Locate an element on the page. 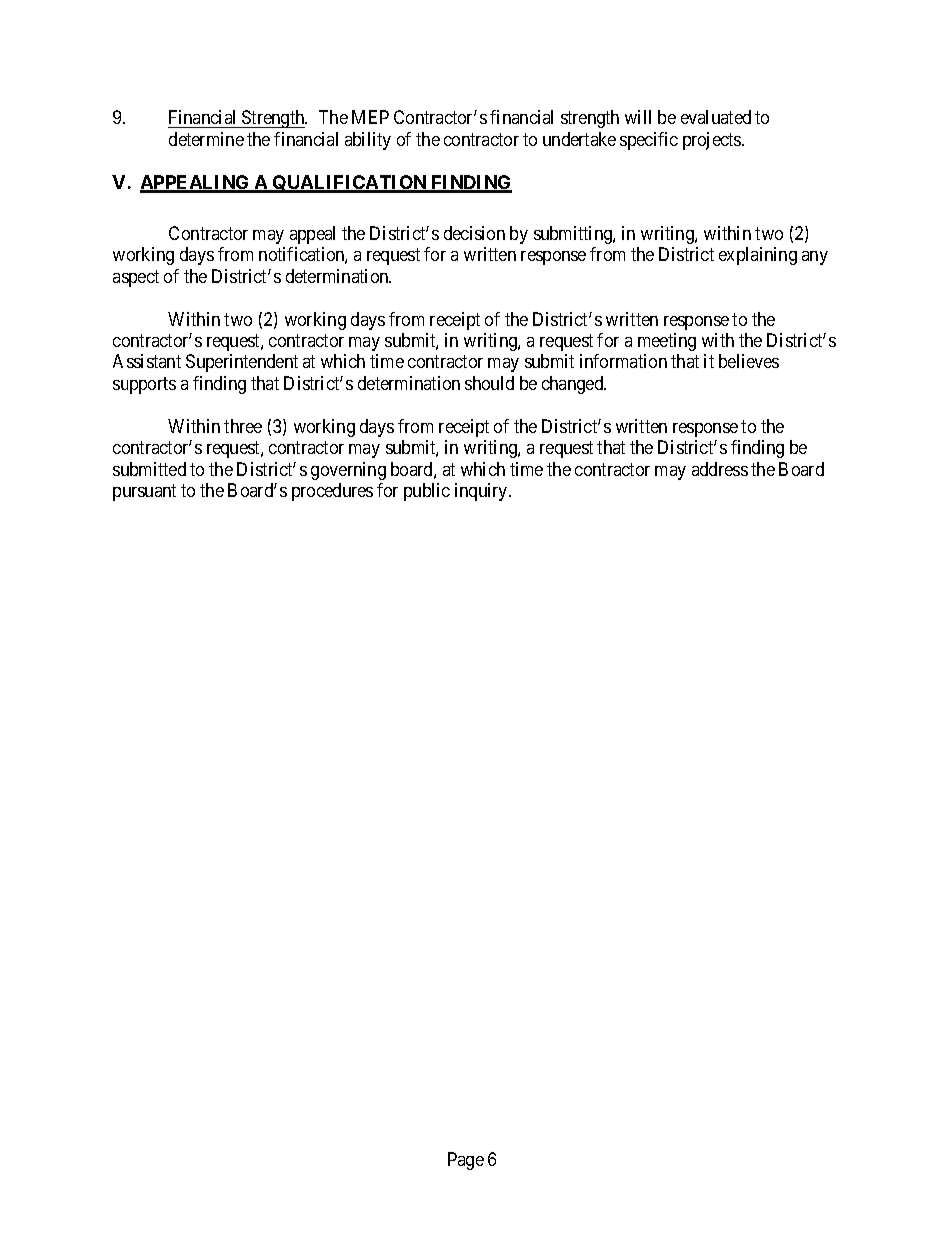  changed is located at coordinates (574, 385).
